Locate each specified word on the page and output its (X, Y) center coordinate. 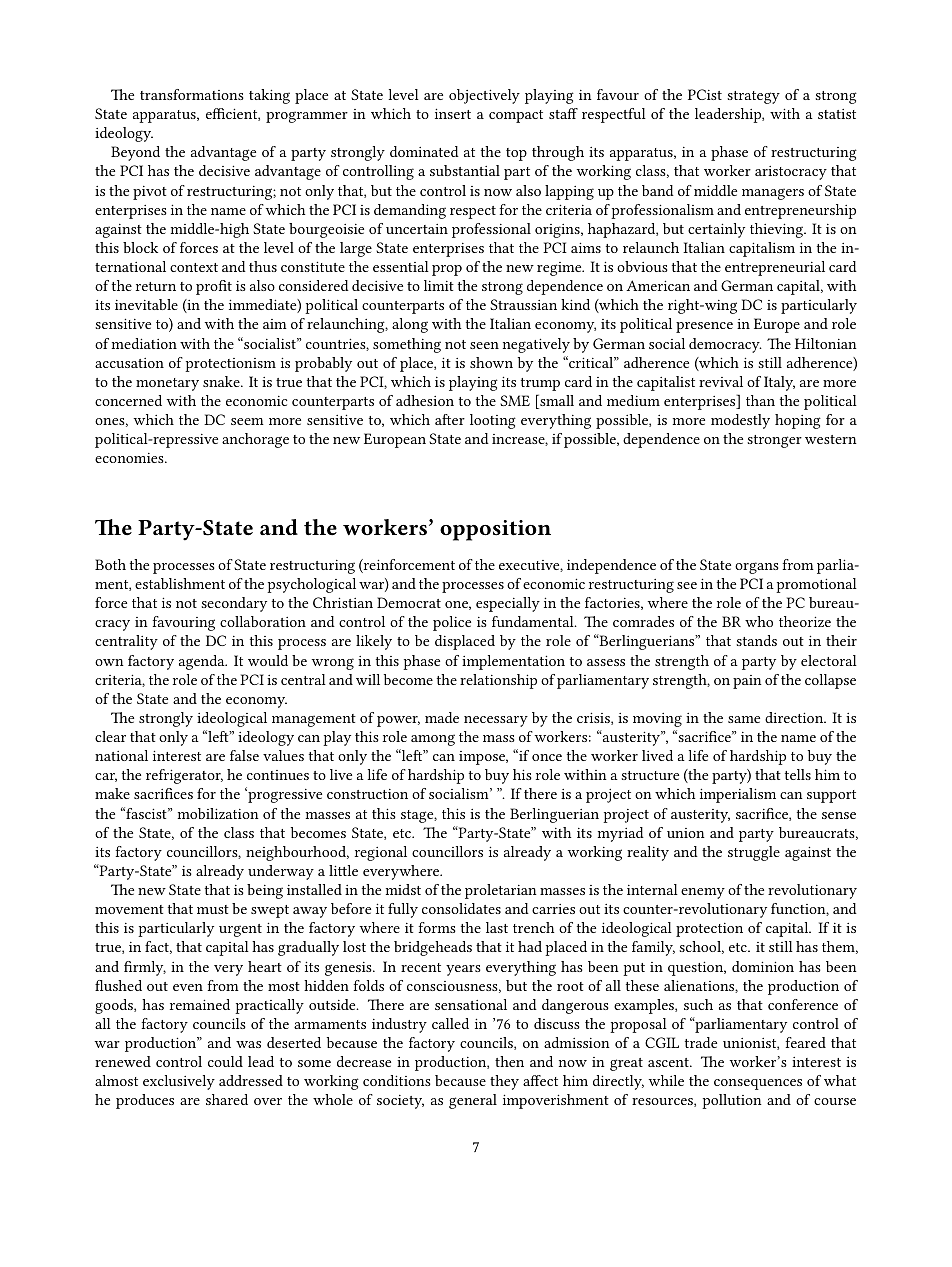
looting (493, 421)
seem (247, 421)
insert (453, 113)
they (504, 1082)
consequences (758, 1084)
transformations (192, 94)
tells (798, 774)
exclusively (179, 1082)
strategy (753, 97)
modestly (740, 421)
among (433, 740)
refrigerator (184, 776)
